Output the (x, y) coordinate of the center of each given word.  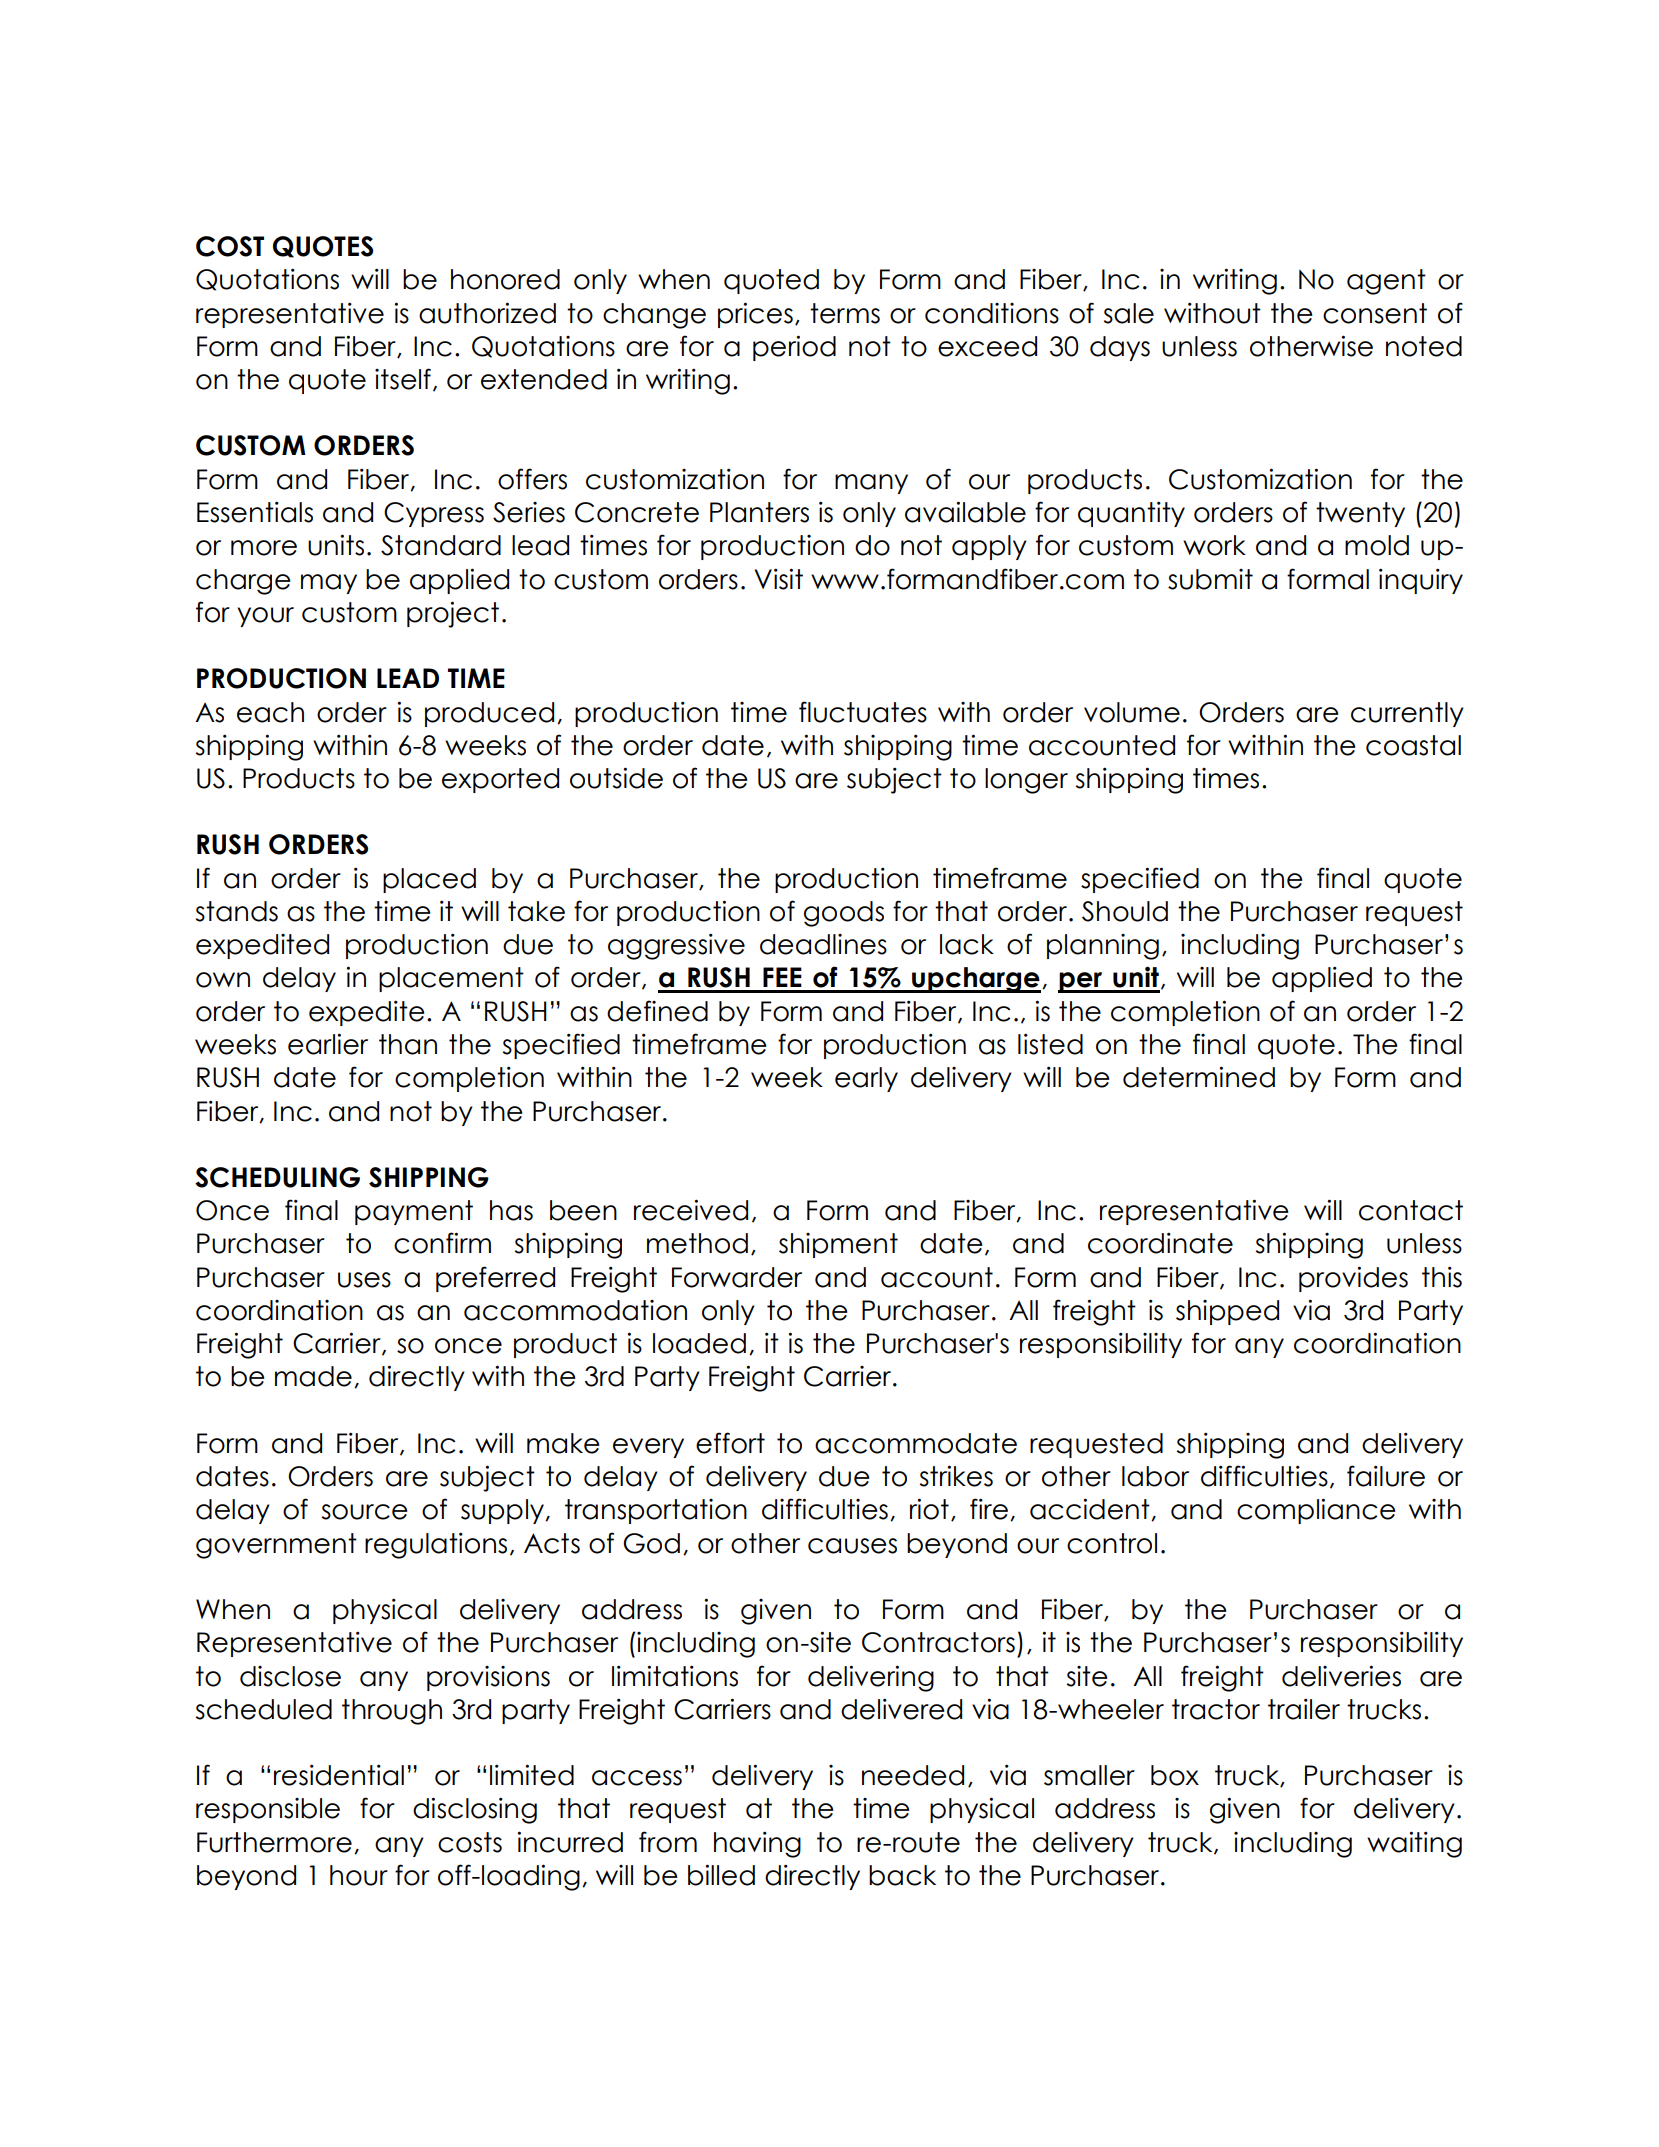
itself (403, 379)
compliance (1316, 1511)
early (866, 1079)
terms (845, 313)
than (408, 1044)
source (365, 1512)
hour (359, 1875)
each (270, 712)
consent (1375, 313)
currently (1407, 714)
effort (730, 1443)
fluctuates (863, 712)
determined (1199, 1077)
